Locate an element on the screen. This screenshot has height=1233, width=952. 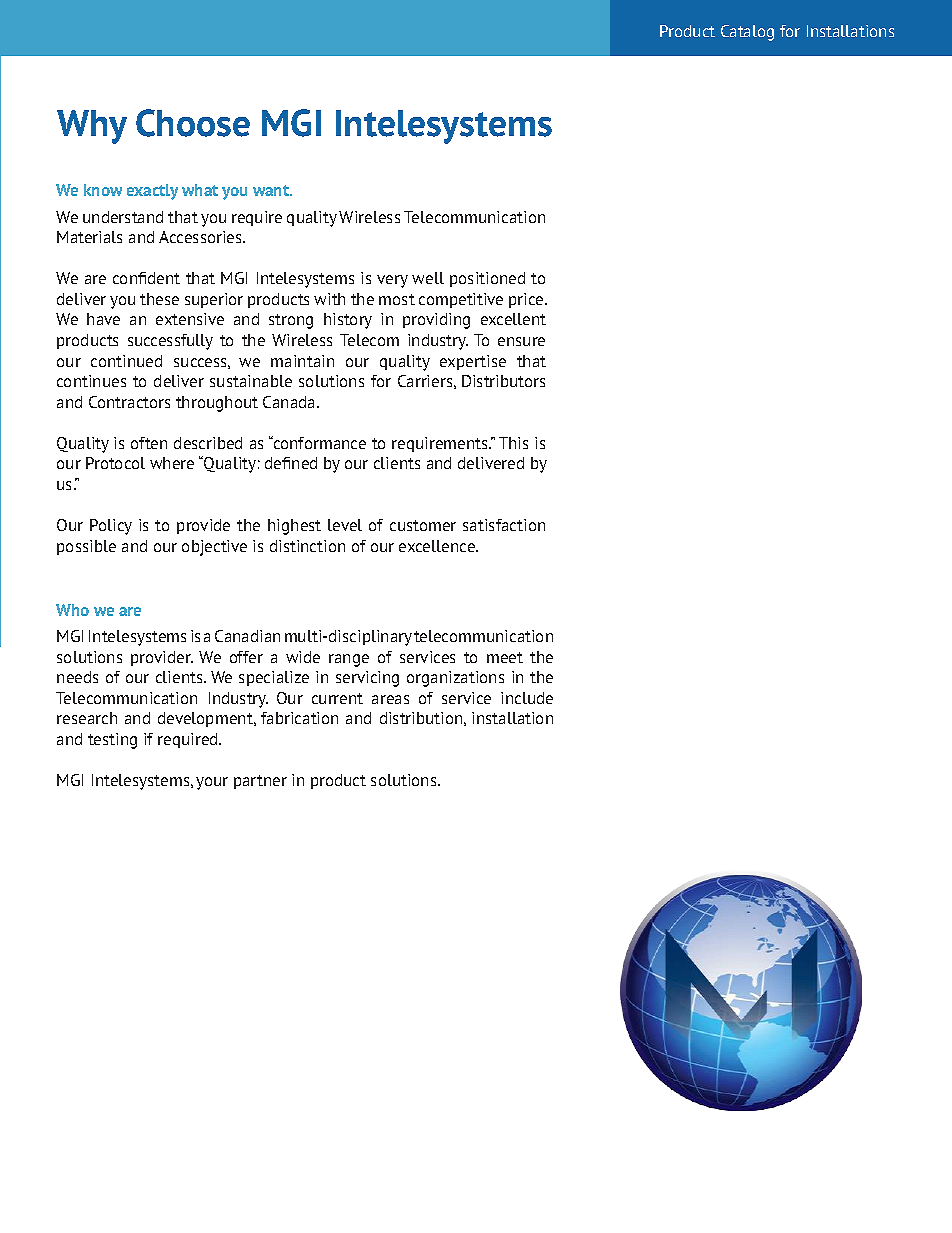
meet is located at coordinates (505, 657).
